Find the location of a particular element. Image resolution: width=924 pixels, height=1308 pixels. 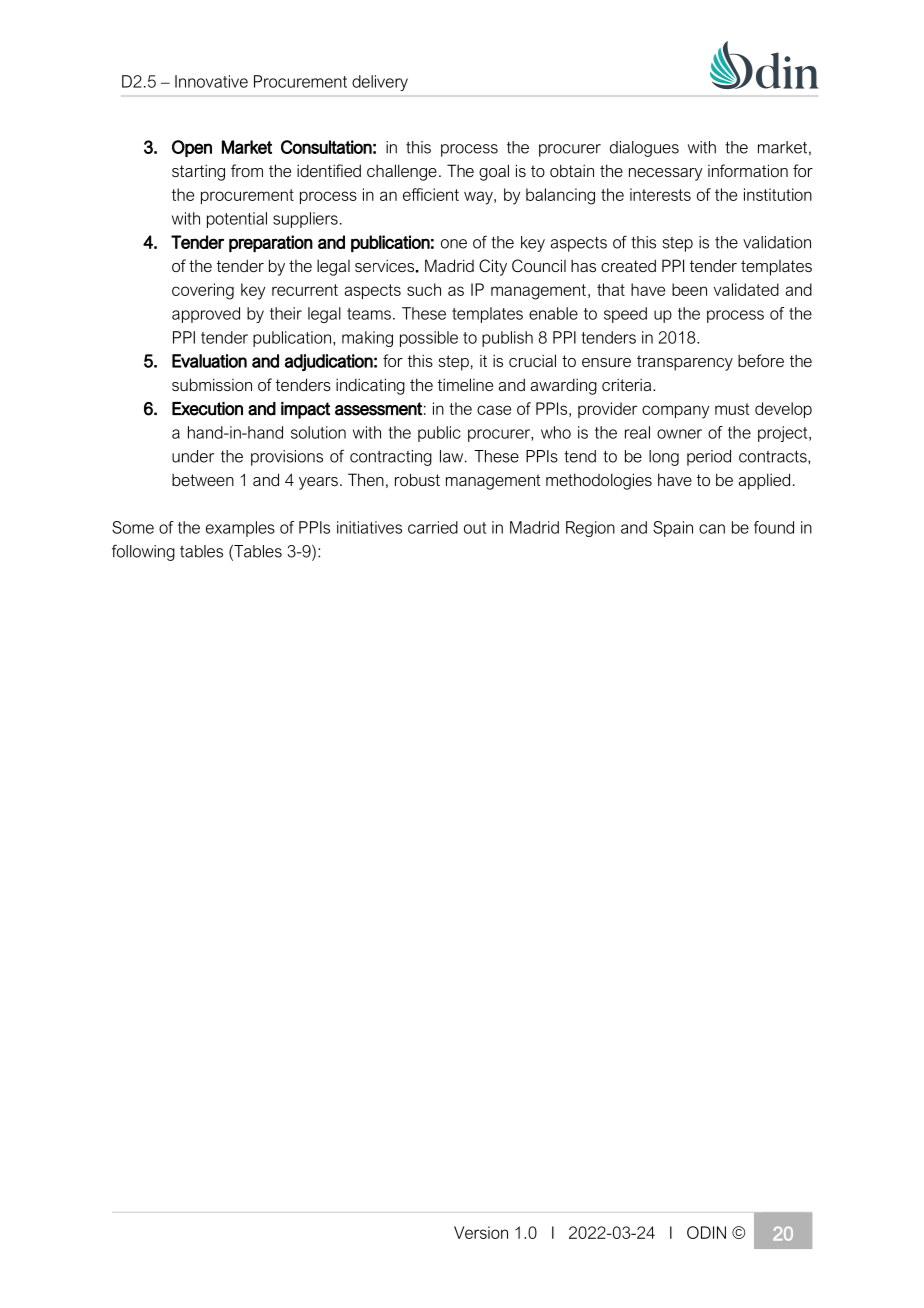

following is located at coordinates (143, 552).
